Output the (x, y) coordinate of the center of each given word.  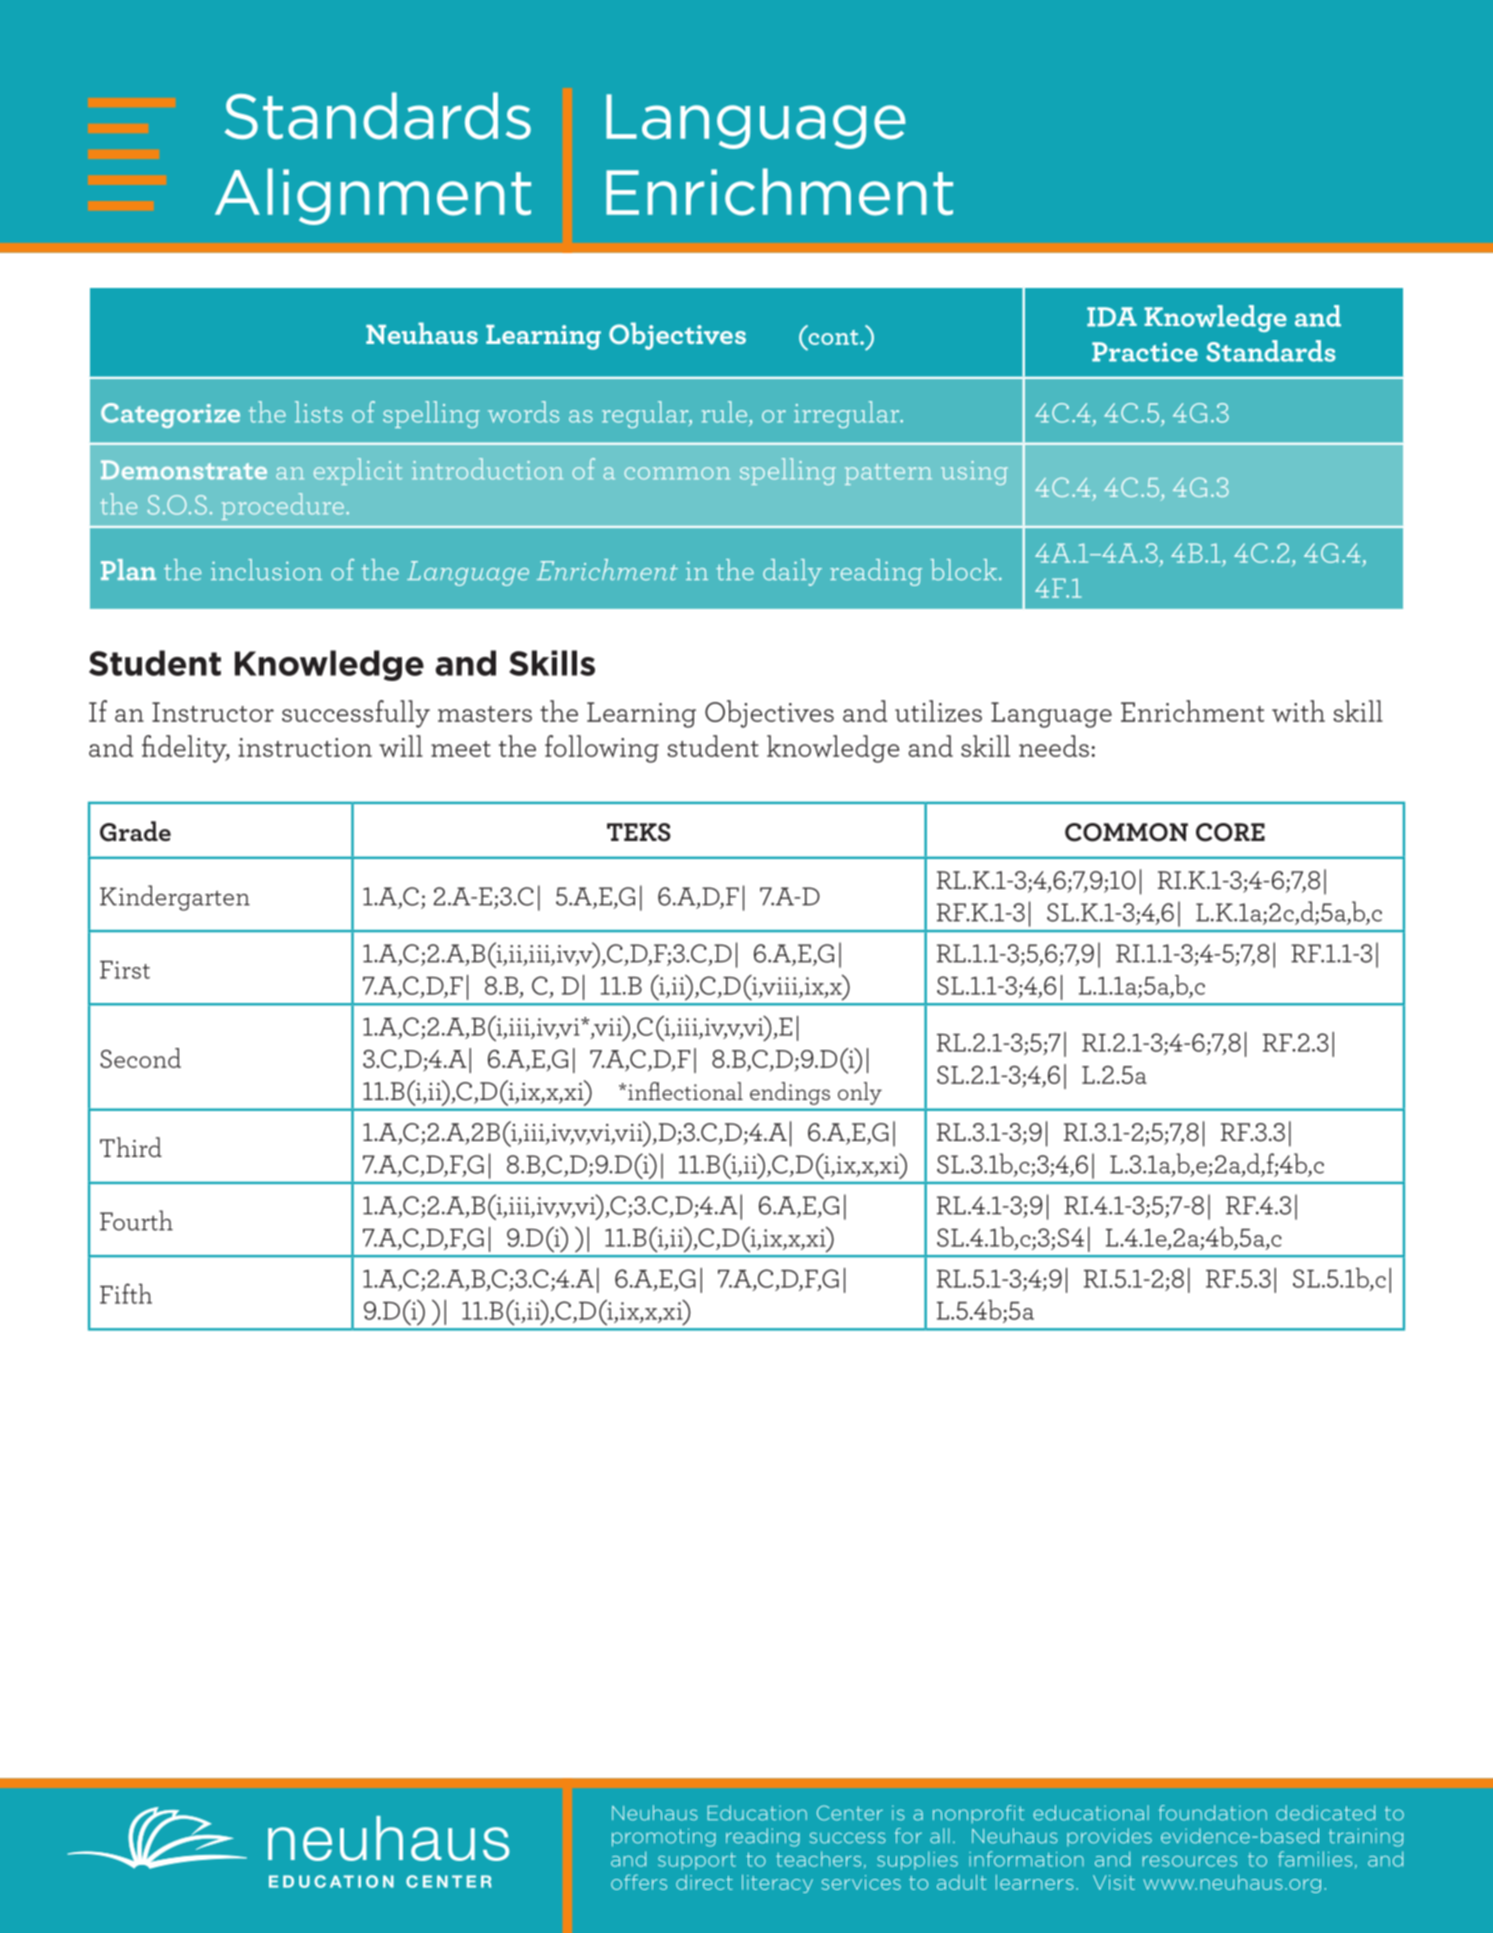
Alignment (373, 196)
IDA (1112, 317)
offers (639, 1882)
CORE (1230, 832)
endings (790, 1093)
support (697, 1861)
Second (140, 1058)
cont (833, 336)
